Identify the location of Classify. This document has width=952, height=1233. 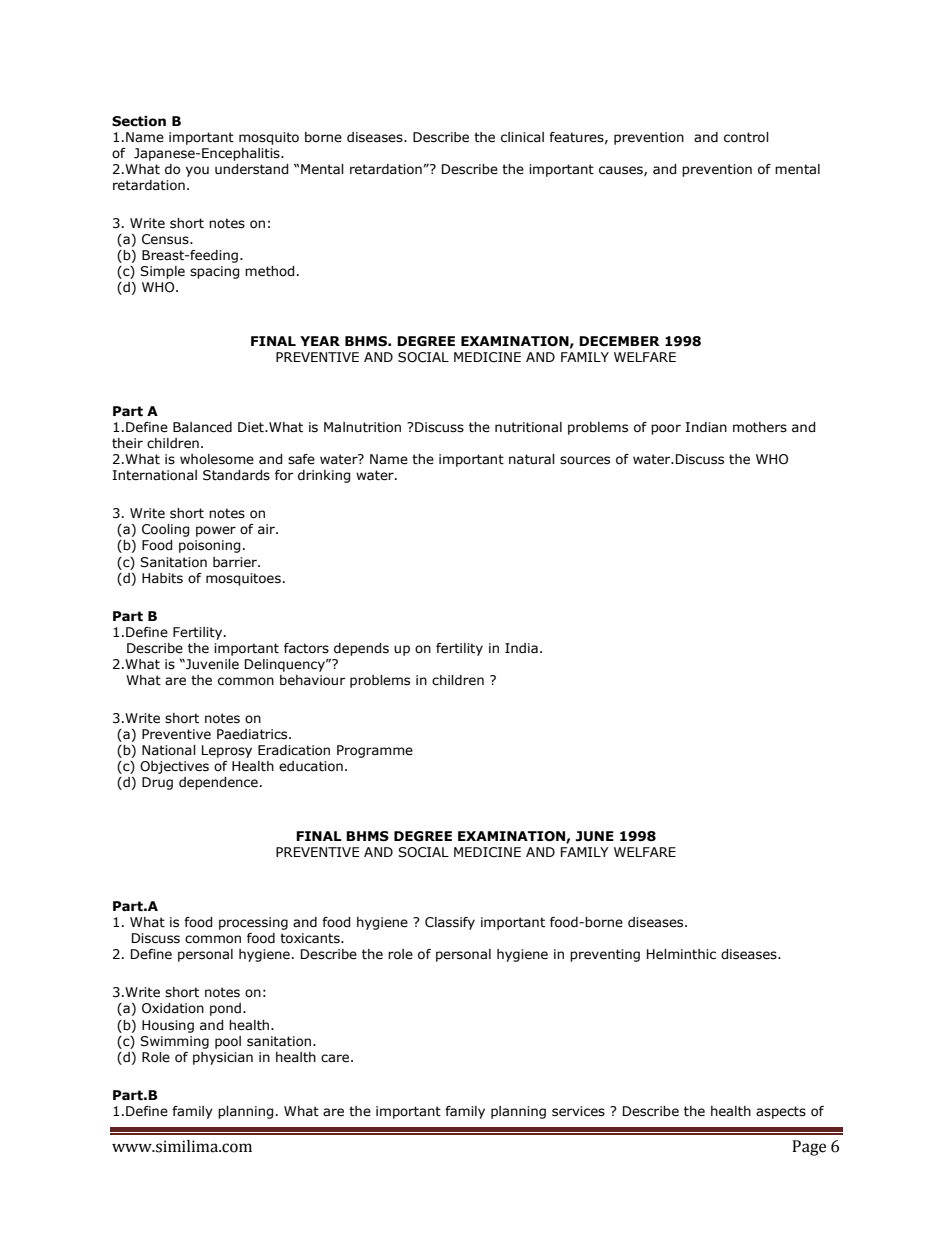
(450, 923).
